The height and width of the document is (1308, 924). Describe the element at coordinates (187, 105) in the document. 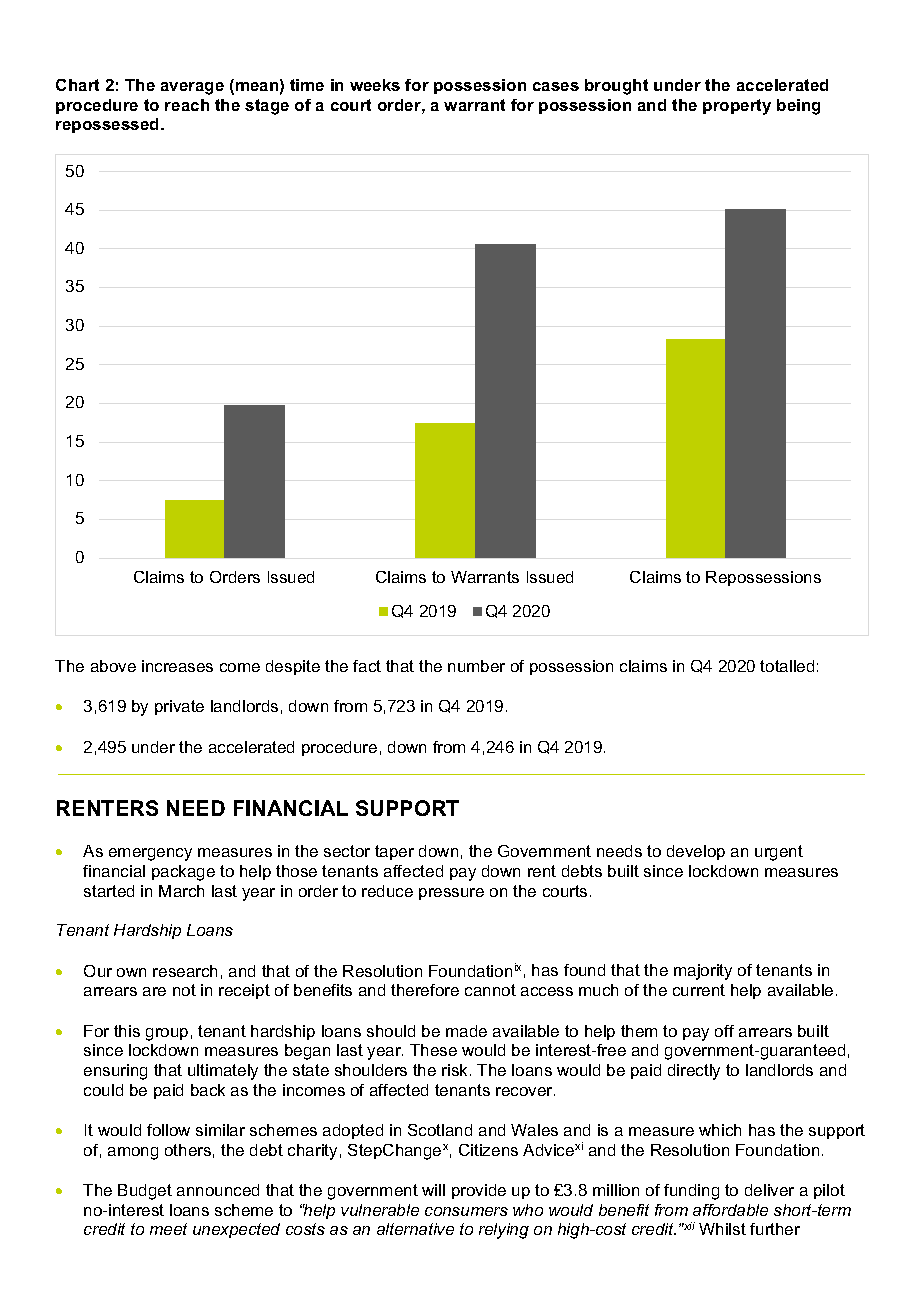

I see `reach` at that location.
